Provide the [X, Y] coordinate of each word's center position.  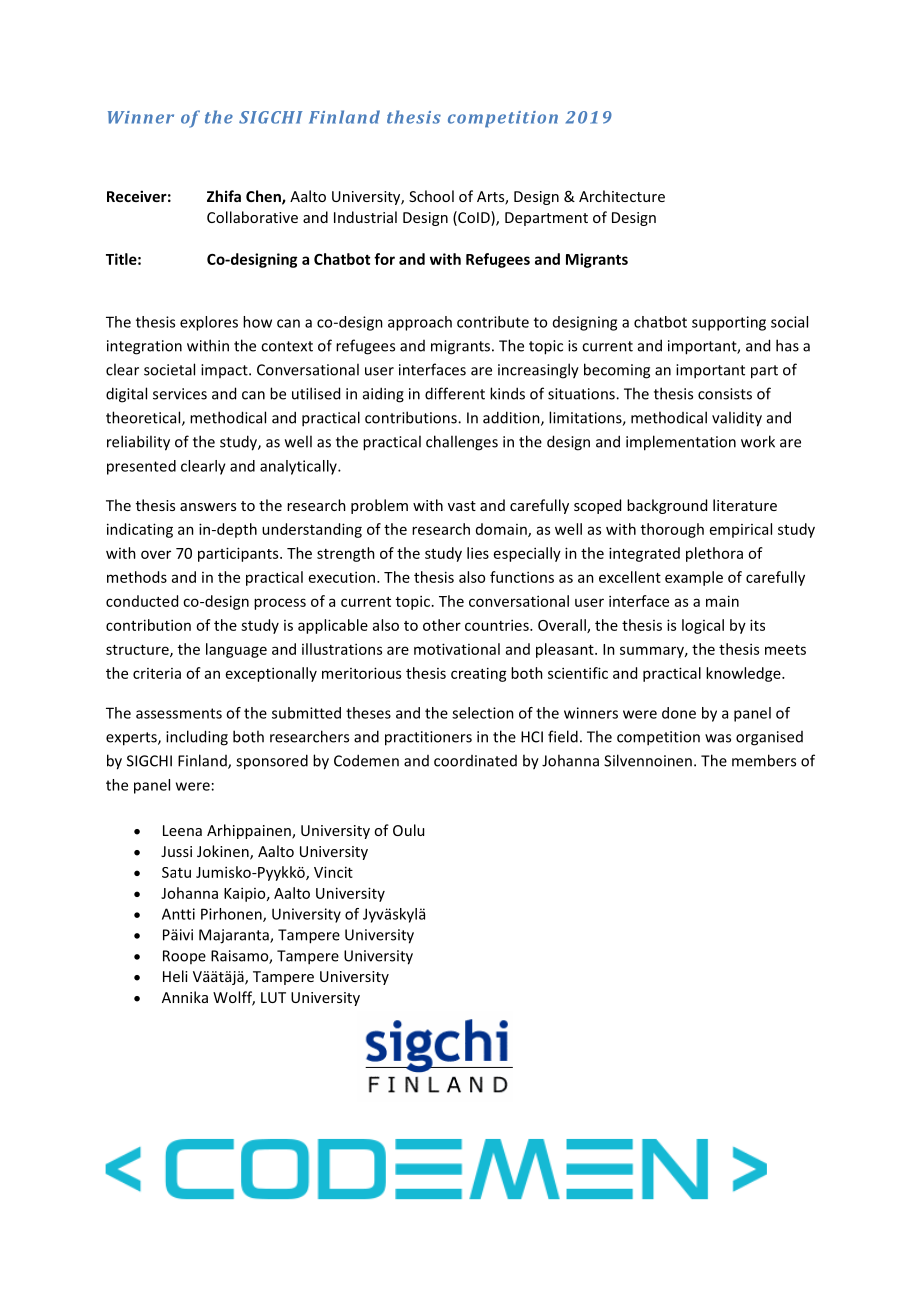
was [718, 738]
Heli [175, 976]
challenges [462, 443]
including [197, 738]
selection [483, 713]
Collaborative [252, 217]
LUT [273, 997]
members [764, 760]
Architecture [622, 196]
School [431, 196]
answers [208, 507]
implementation [681, 443]
